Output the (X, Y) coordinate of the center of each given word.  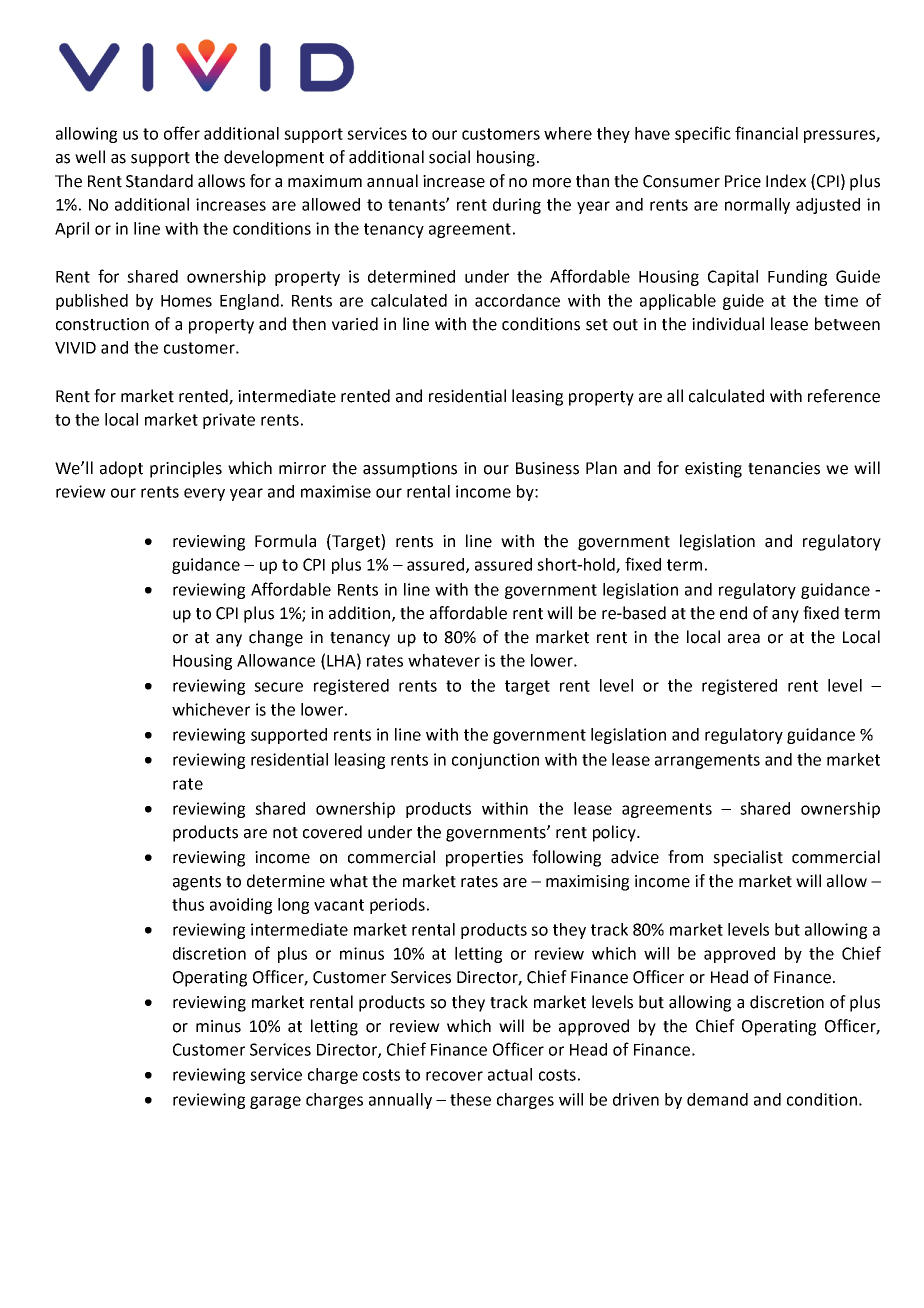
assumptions (410, 470)
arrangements (707, 761)
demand (717, 1099)
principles (186, 469)
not (285, 833)
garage (275, 1102)
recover (454, 1076)
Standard (159, 181)
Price (743, 181)
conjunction (495, 761)
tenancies (784, 468)
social (449, 157)
